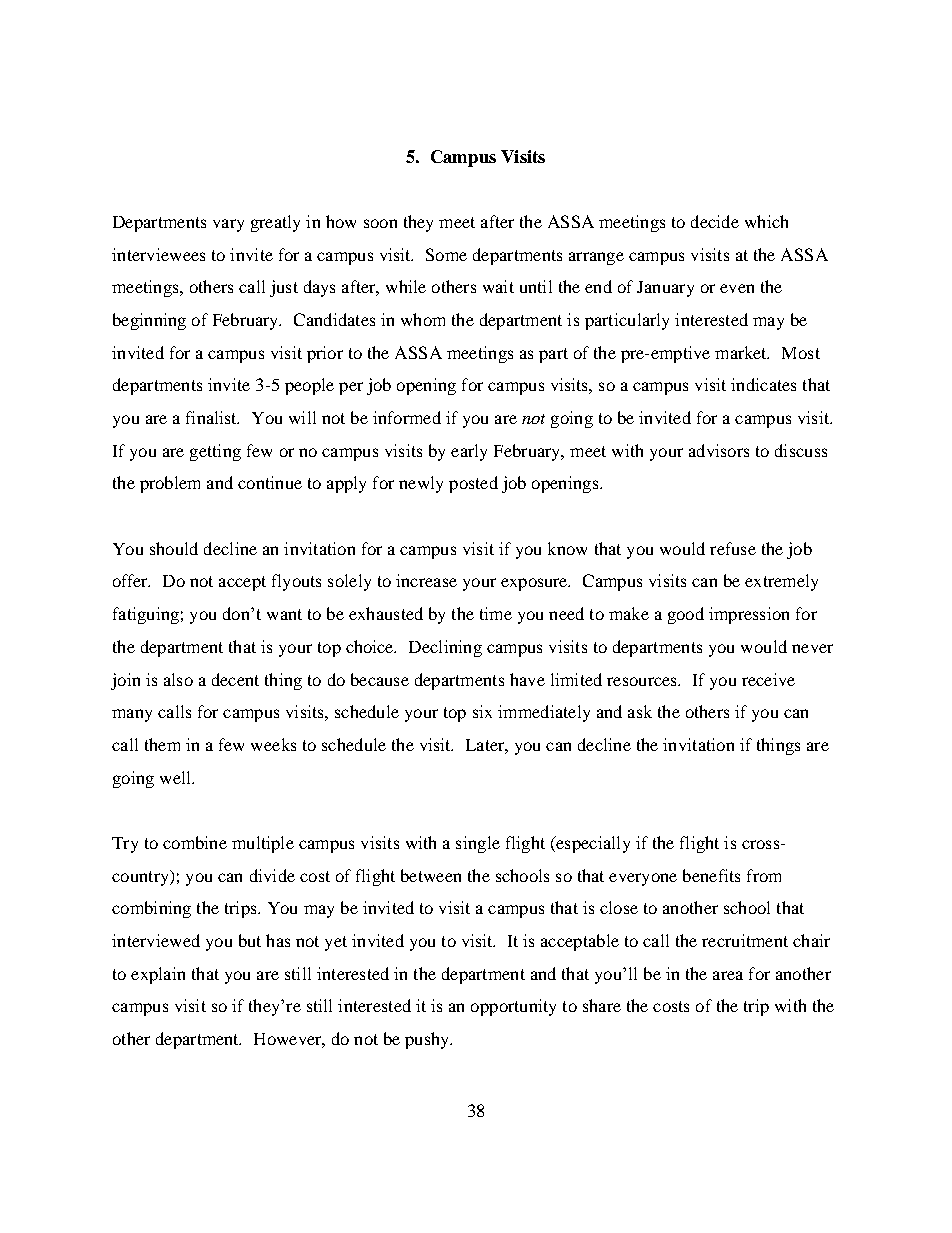 This screenshot has height=1233, width=952. I want to click on decide, so click(715, 221).
